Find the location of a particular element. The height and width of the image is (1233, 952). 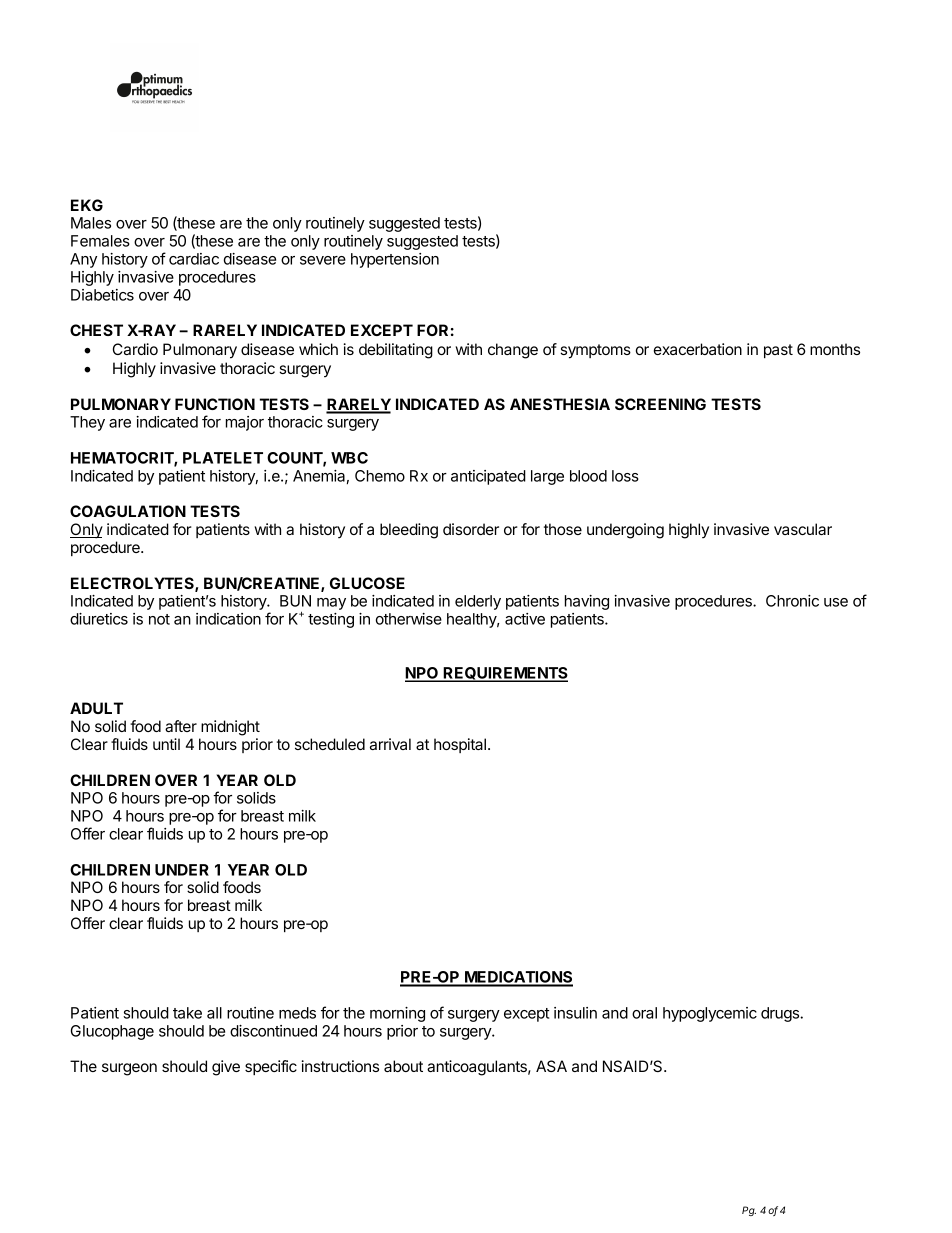

take is located at coordinates (187, 1013).
